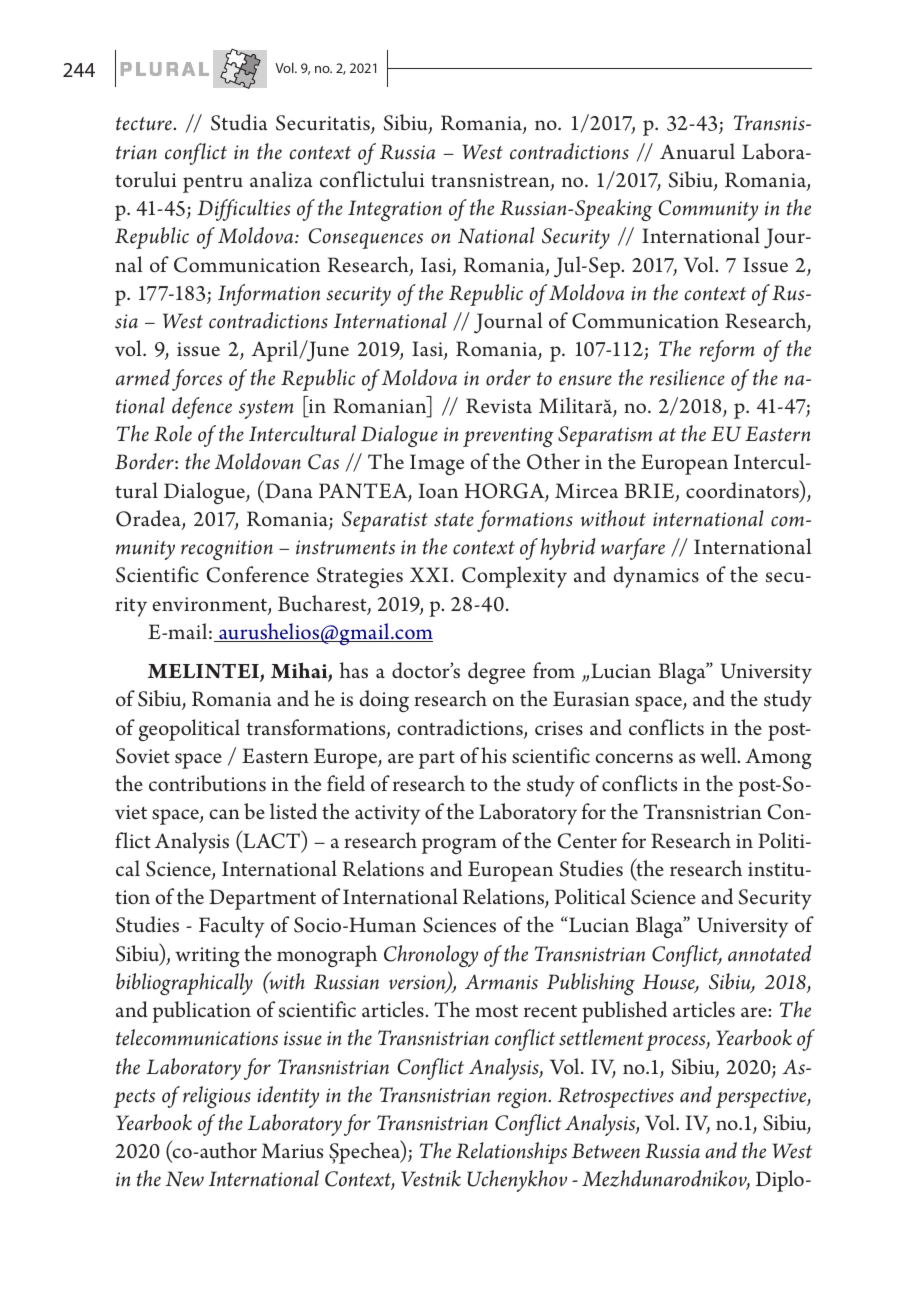  I want to click on Between, so click(606, 1151).
